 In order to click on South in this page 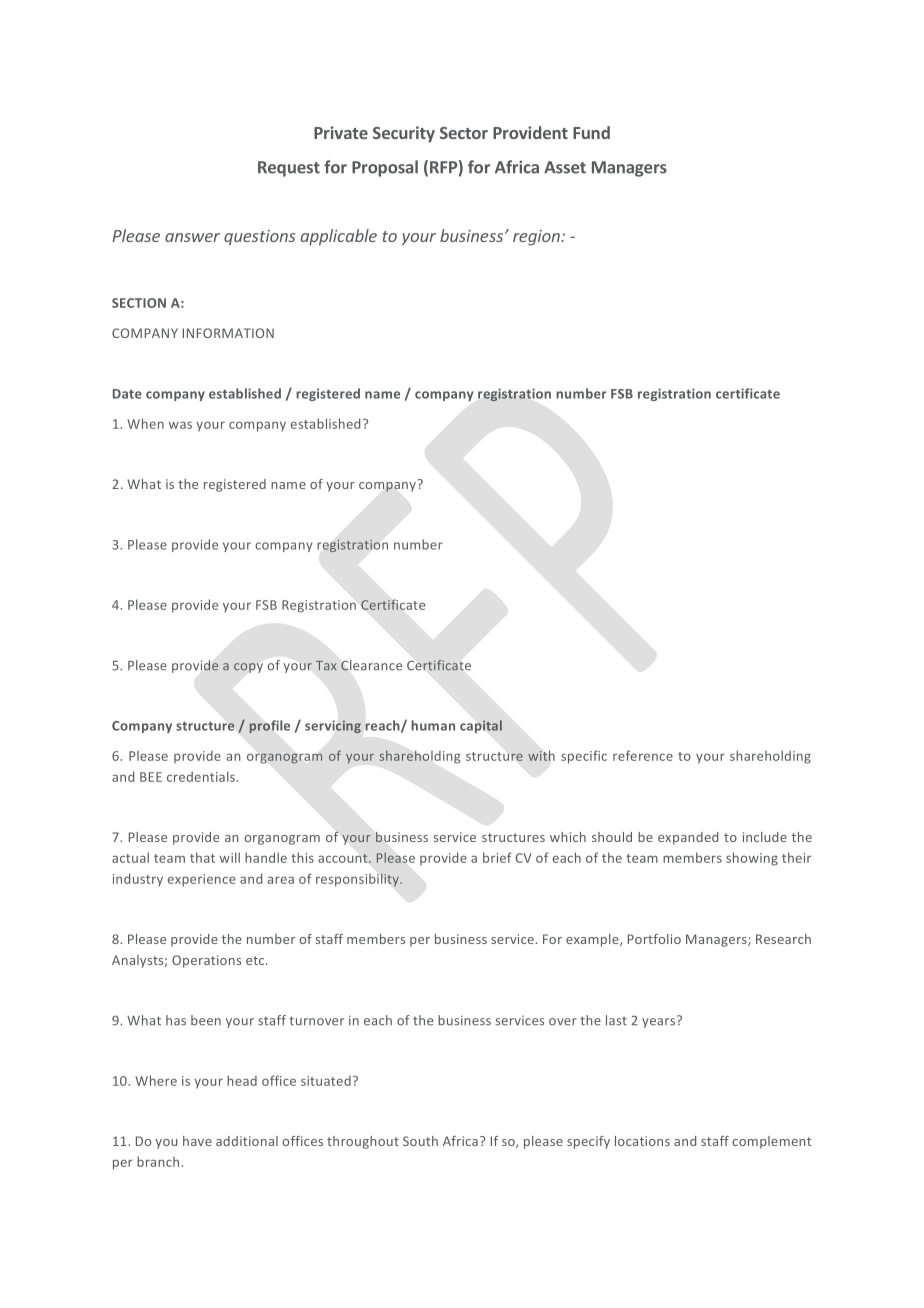, I will do `click(420, 1141)`.
